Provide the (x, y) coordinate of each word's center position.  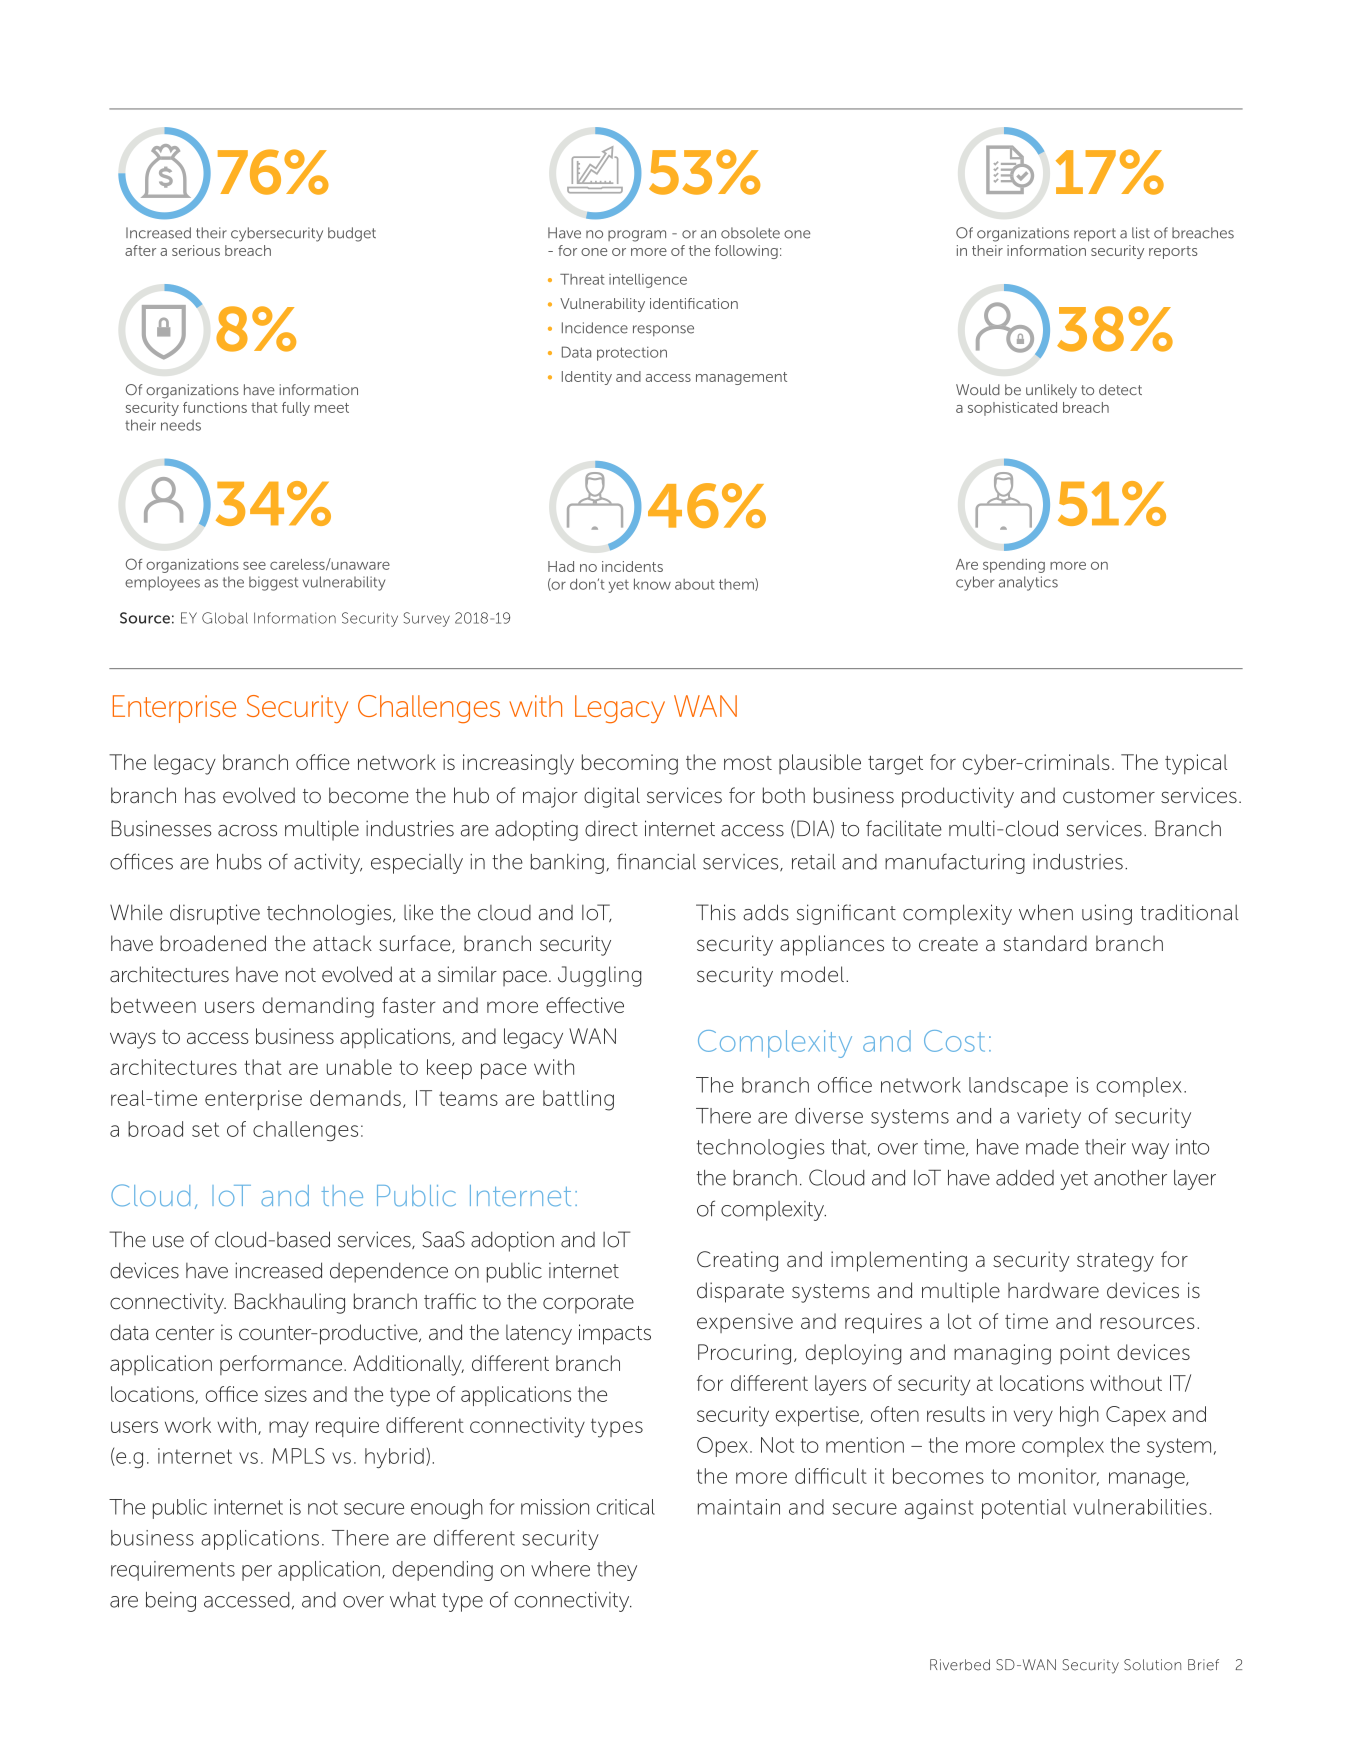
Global (225, 618)
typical (1196, 764)
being (171, 1602)
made (1052, 1147)
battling (578, 1100)
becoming (630, 764)
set (205, 1129)
